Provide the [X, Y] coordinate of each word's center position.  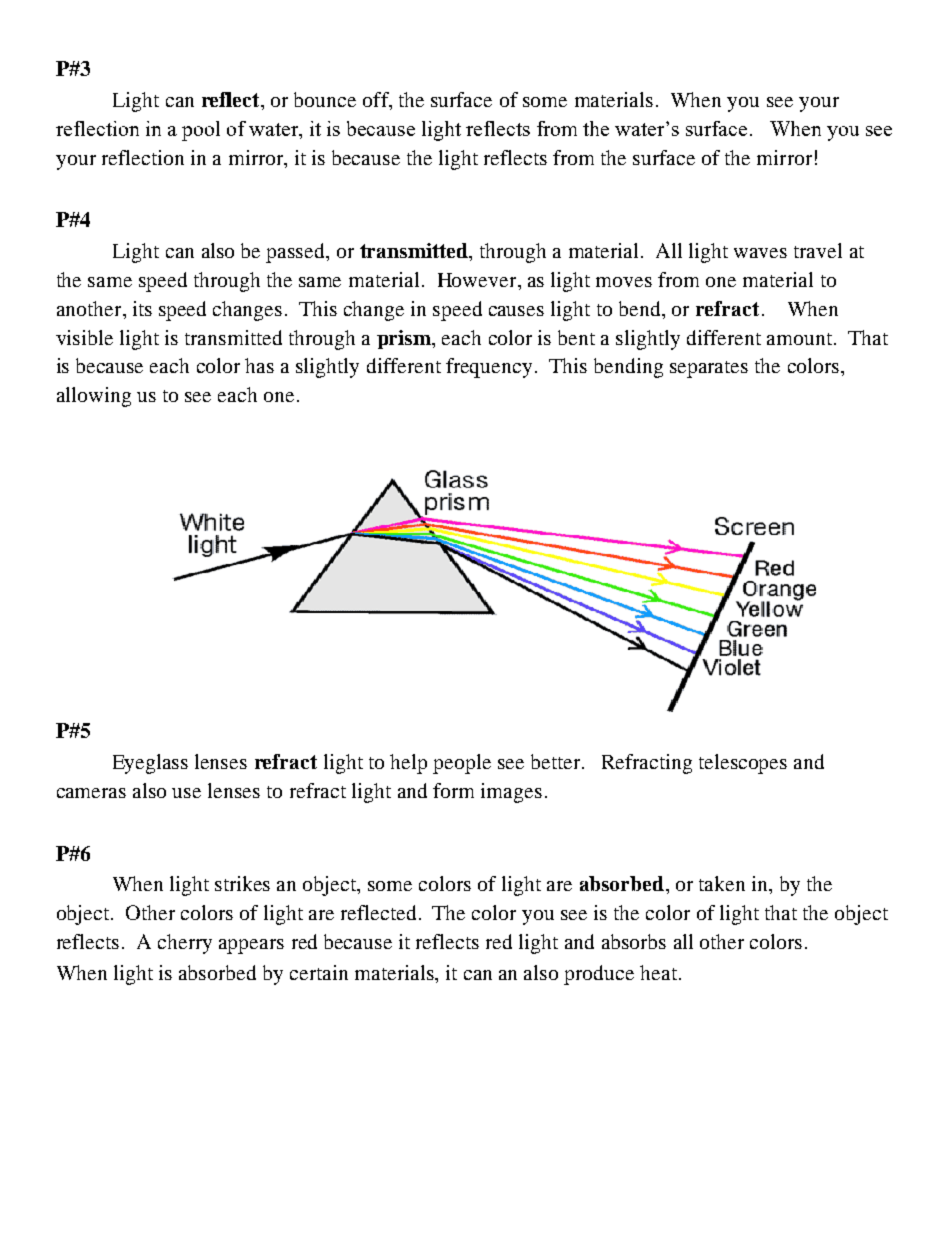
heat [658, 972]
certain [319, 972]
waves [760, 253]
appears [251, 946]
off [377, 101]
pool [201, 131]
